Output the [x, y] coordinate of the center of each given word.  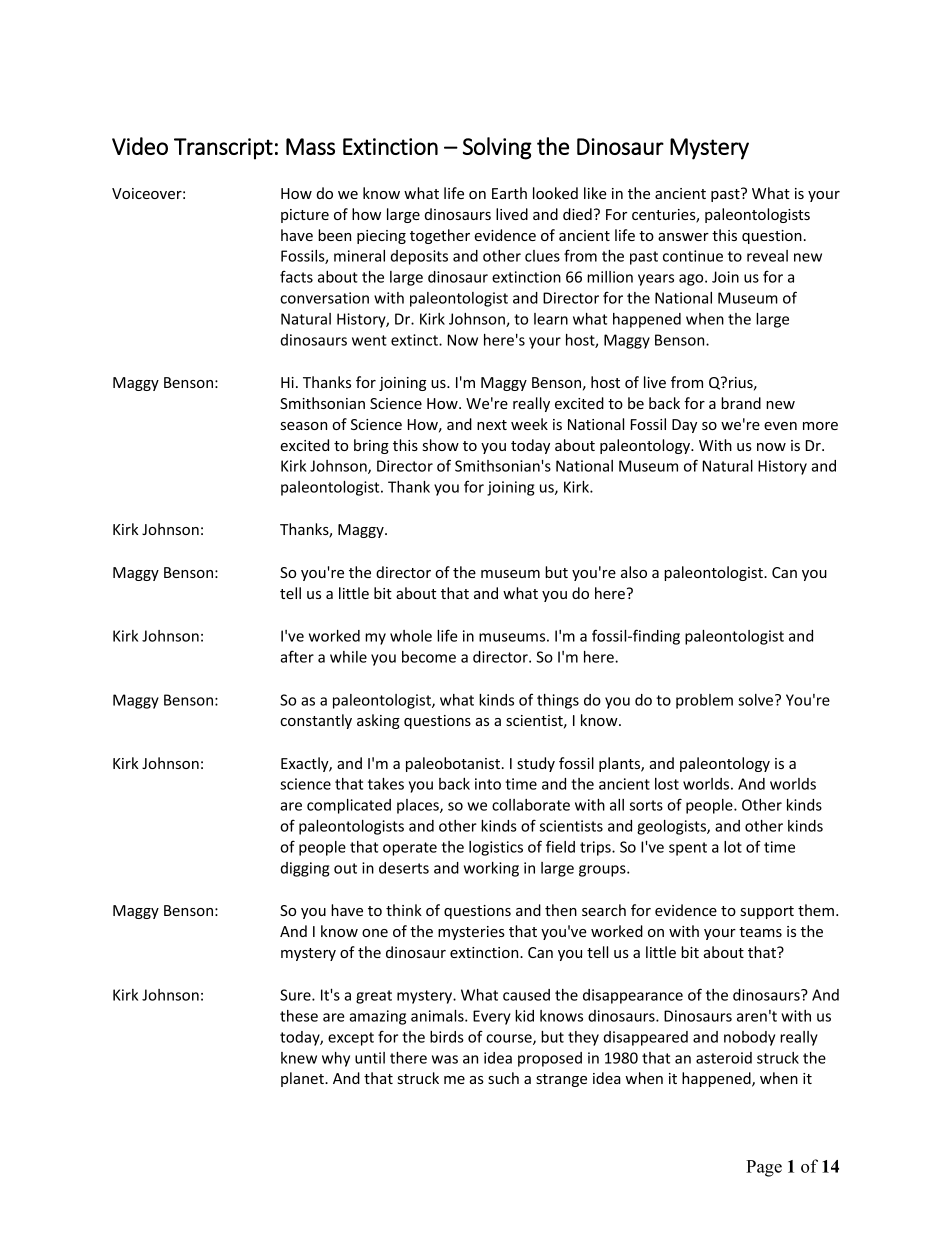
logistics [496, 848]
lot [733, 847]
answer [683, 237]
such [503, 1078]
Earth [509, 193]
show [441, 445]
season [304, 426]
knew [299, 1058]
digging [305, 869]
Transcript [223, 149]
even [780, 426]
